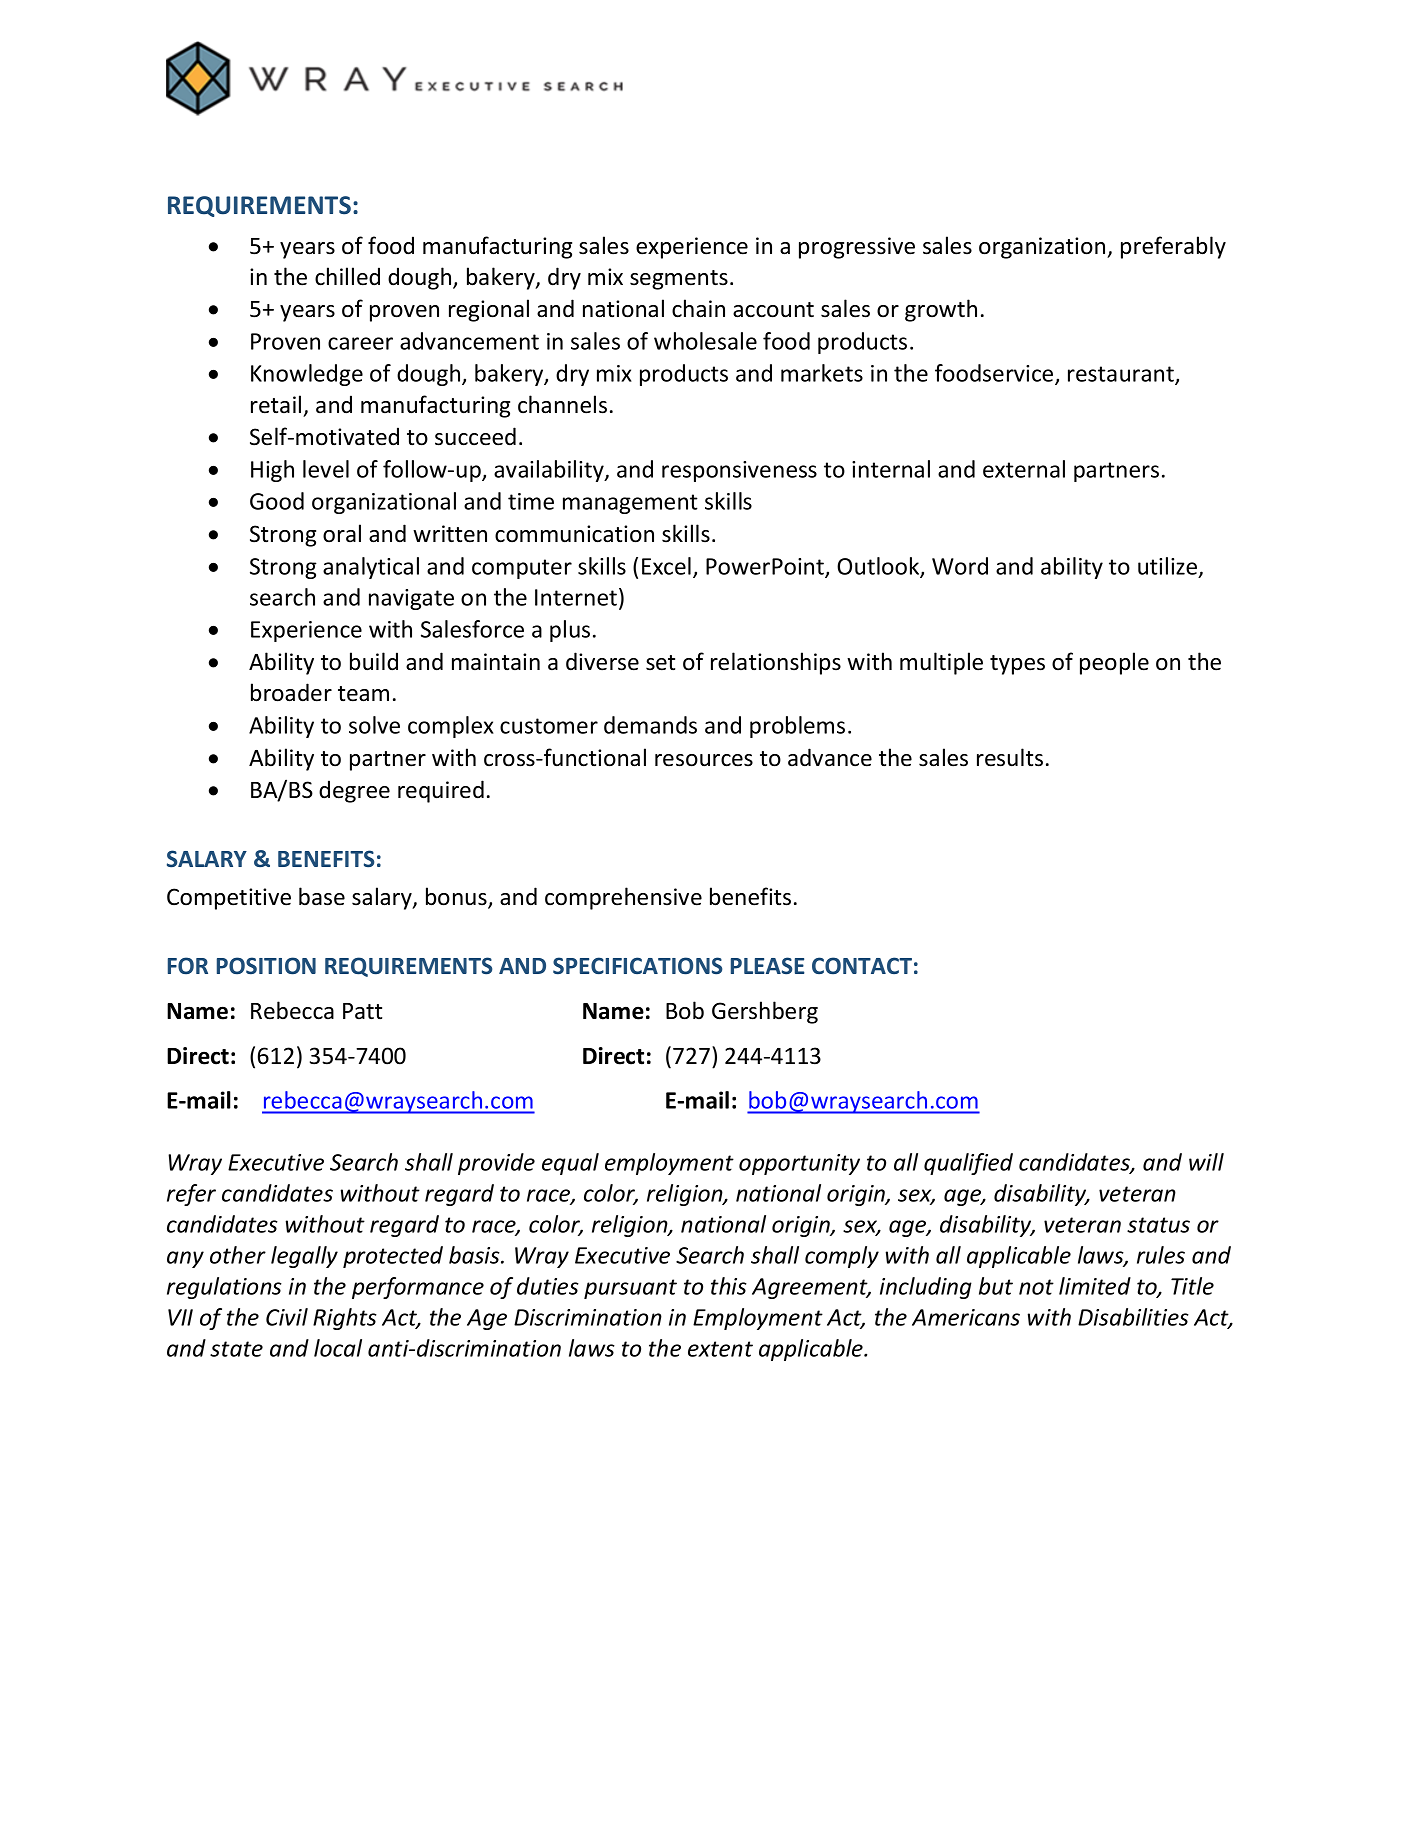 Image resolution: width=1412 pixels, height=1828 pixels. I want to click on SPECIFICATIONS, so click(637, 966).
